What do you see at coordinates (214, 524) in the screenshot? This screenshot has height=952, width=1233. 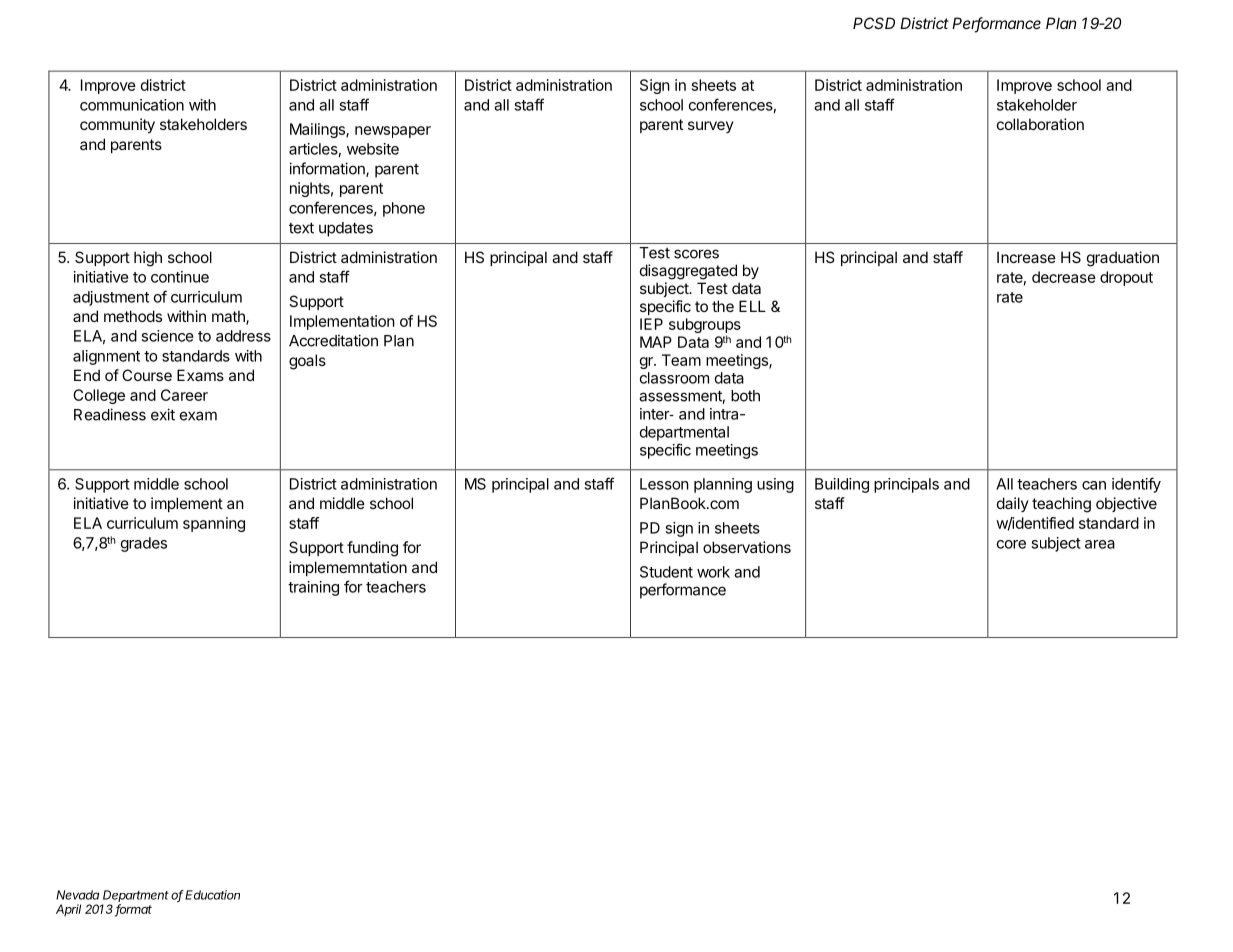 I see `spanning` at bounding box center [214, 524].
